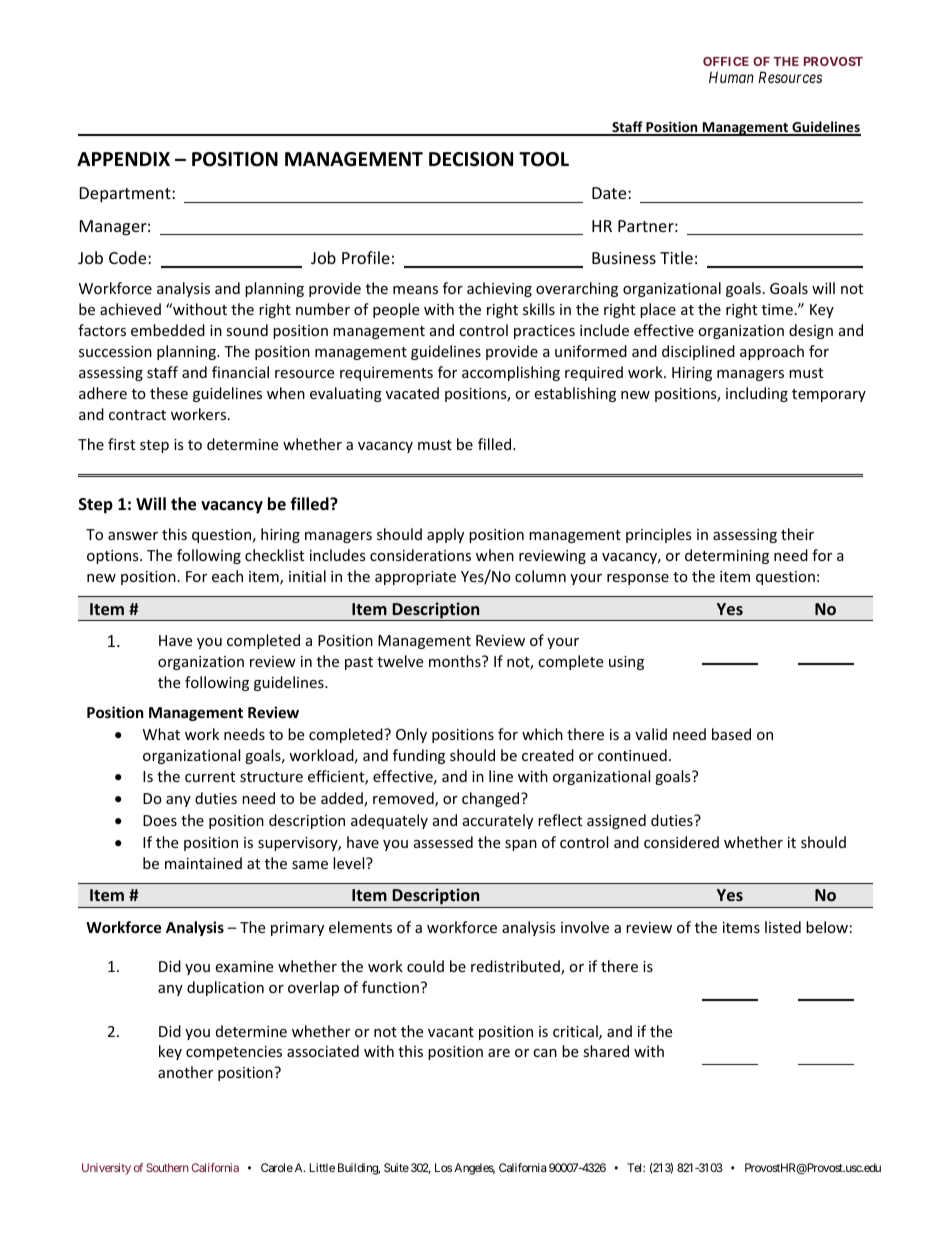 Image resolution: width=952 pixels, height=1233 pixels. I want to click on changed, so click(492, 799).
